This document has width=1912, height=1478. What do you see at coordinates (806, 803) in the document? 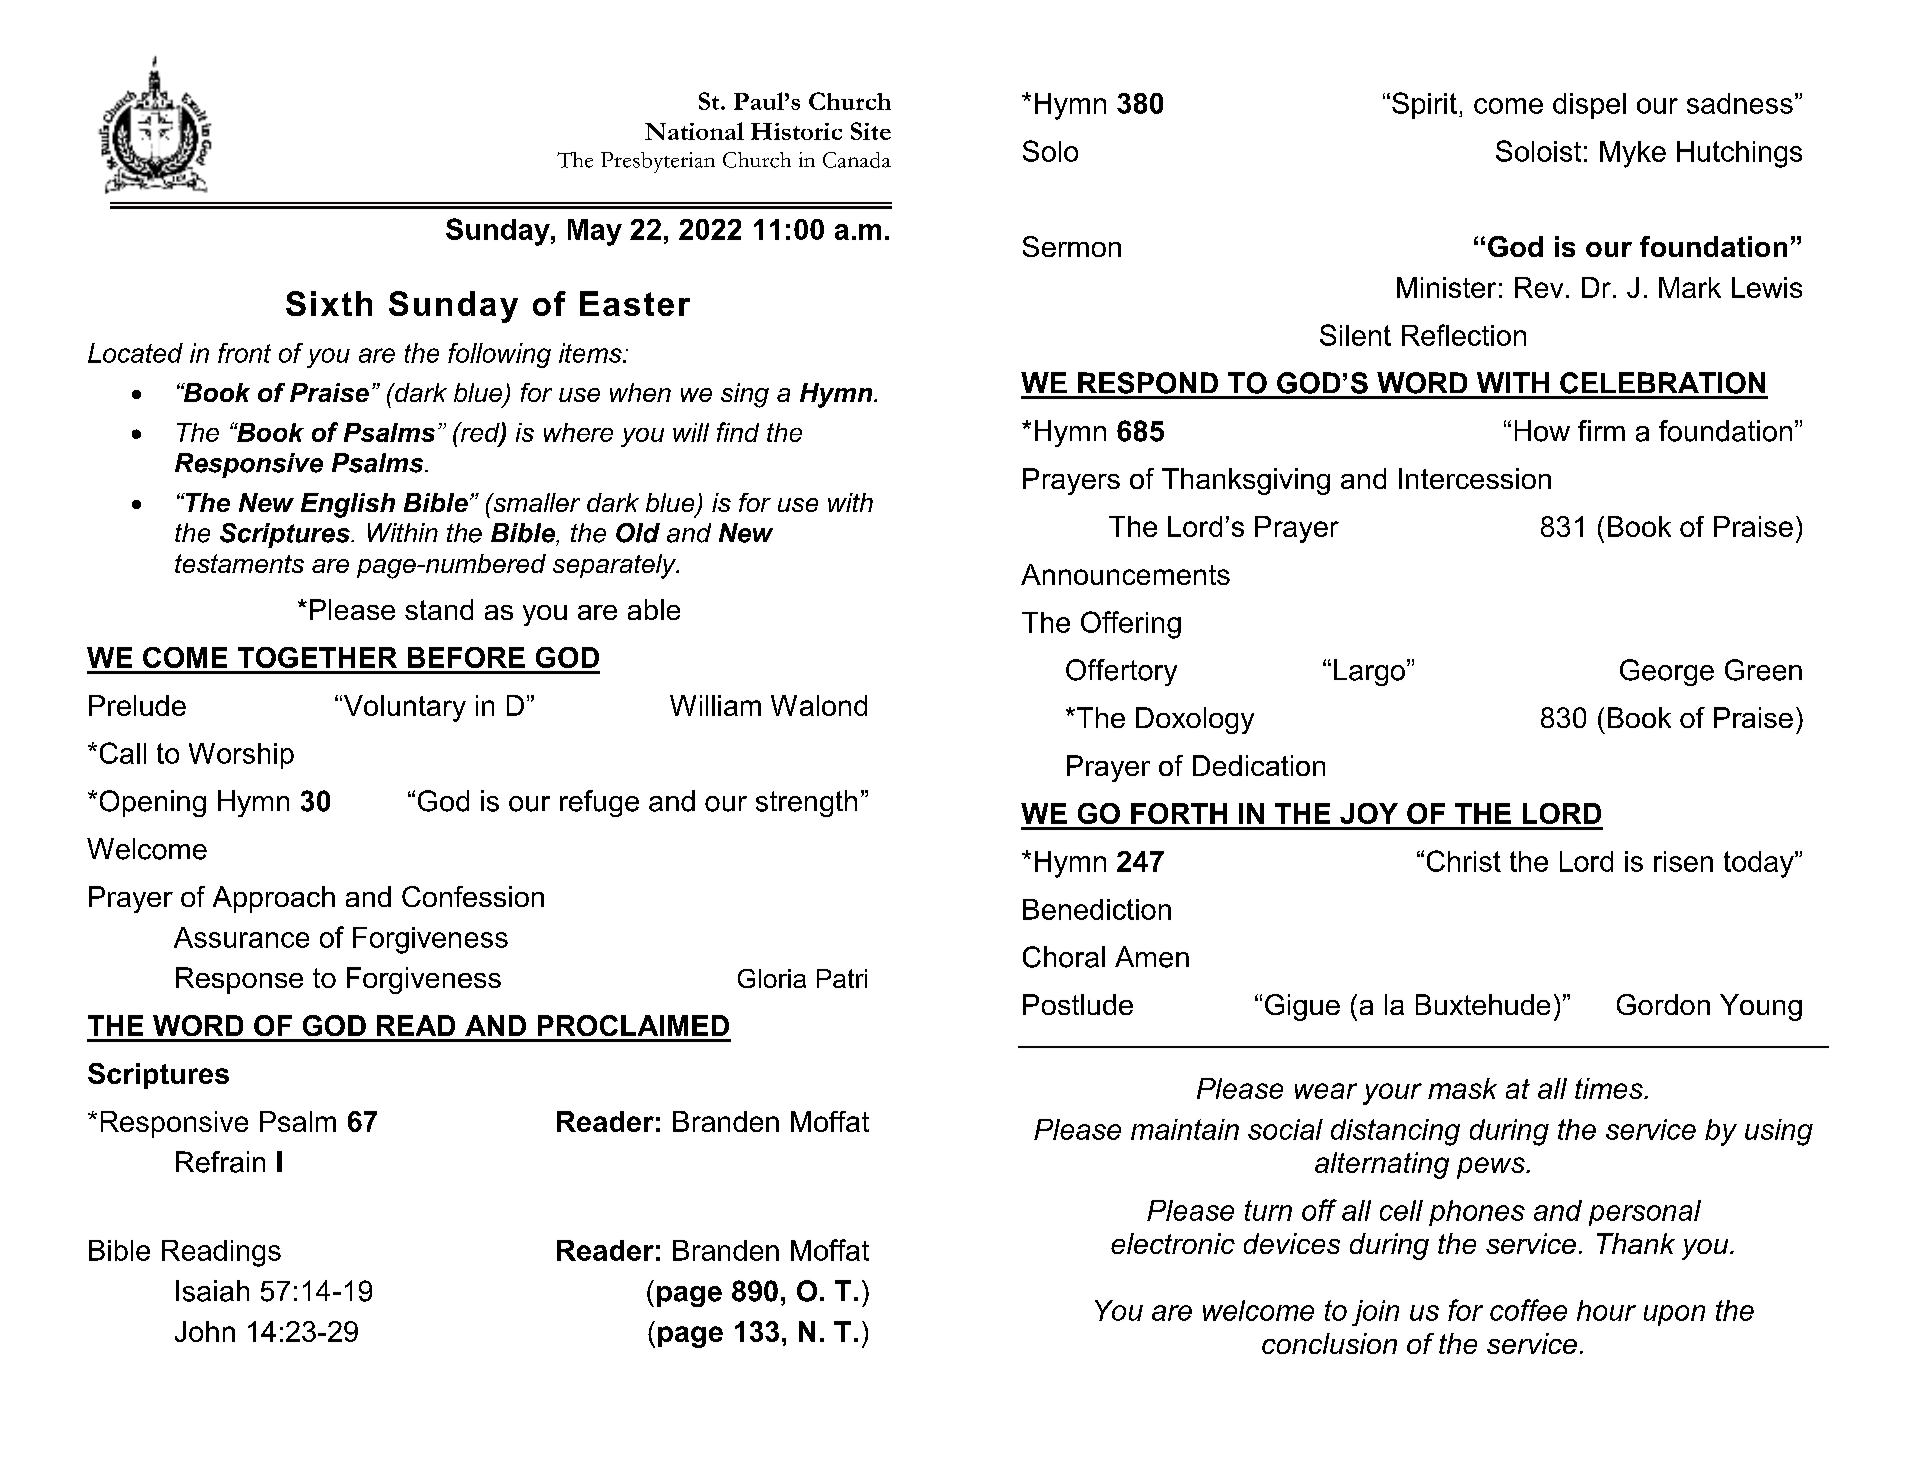
I see `strength` at bounding box center [806, 803].
